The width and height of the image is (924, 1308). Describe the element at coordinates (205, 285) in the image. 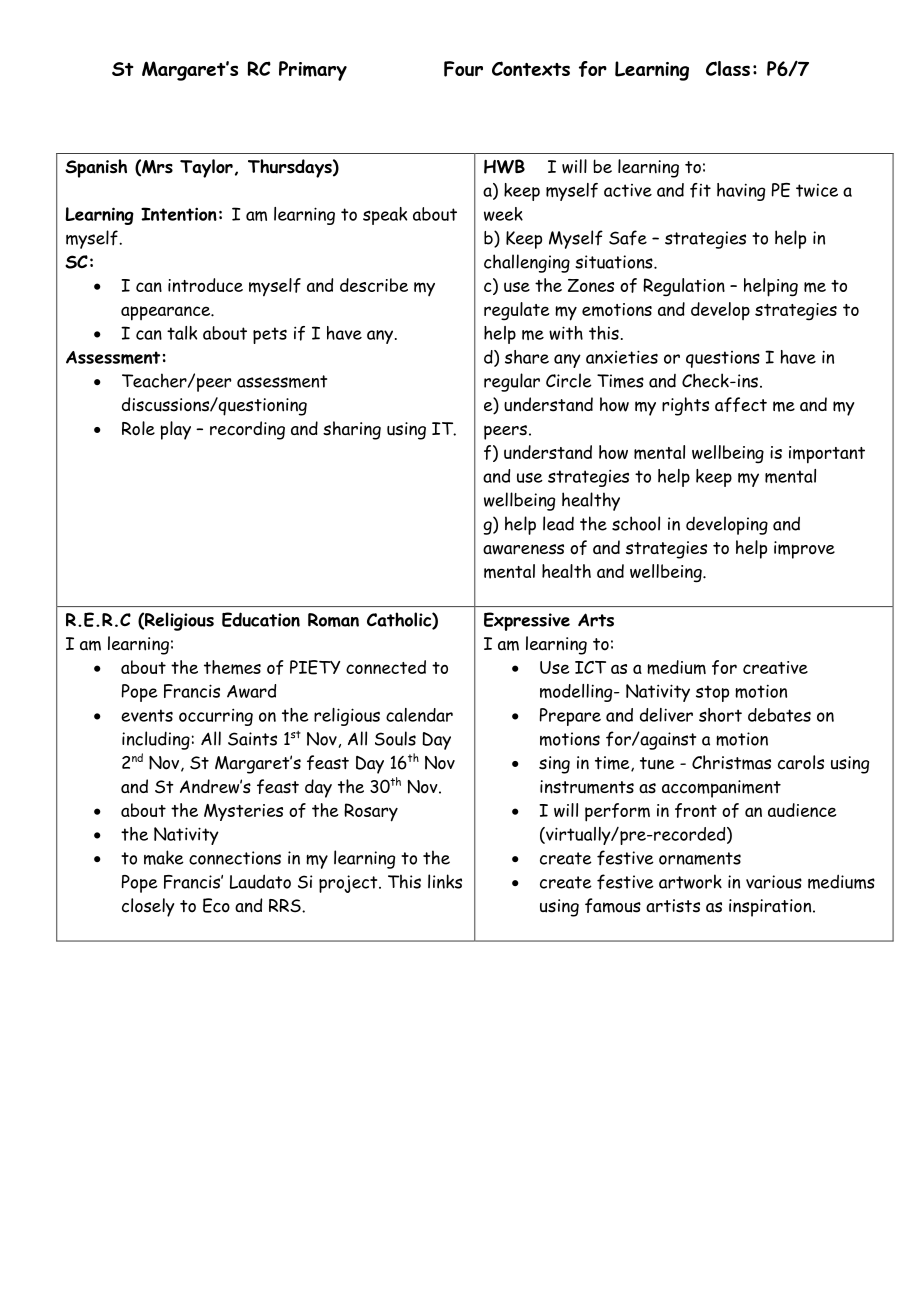

I see `introduce` at that location.
